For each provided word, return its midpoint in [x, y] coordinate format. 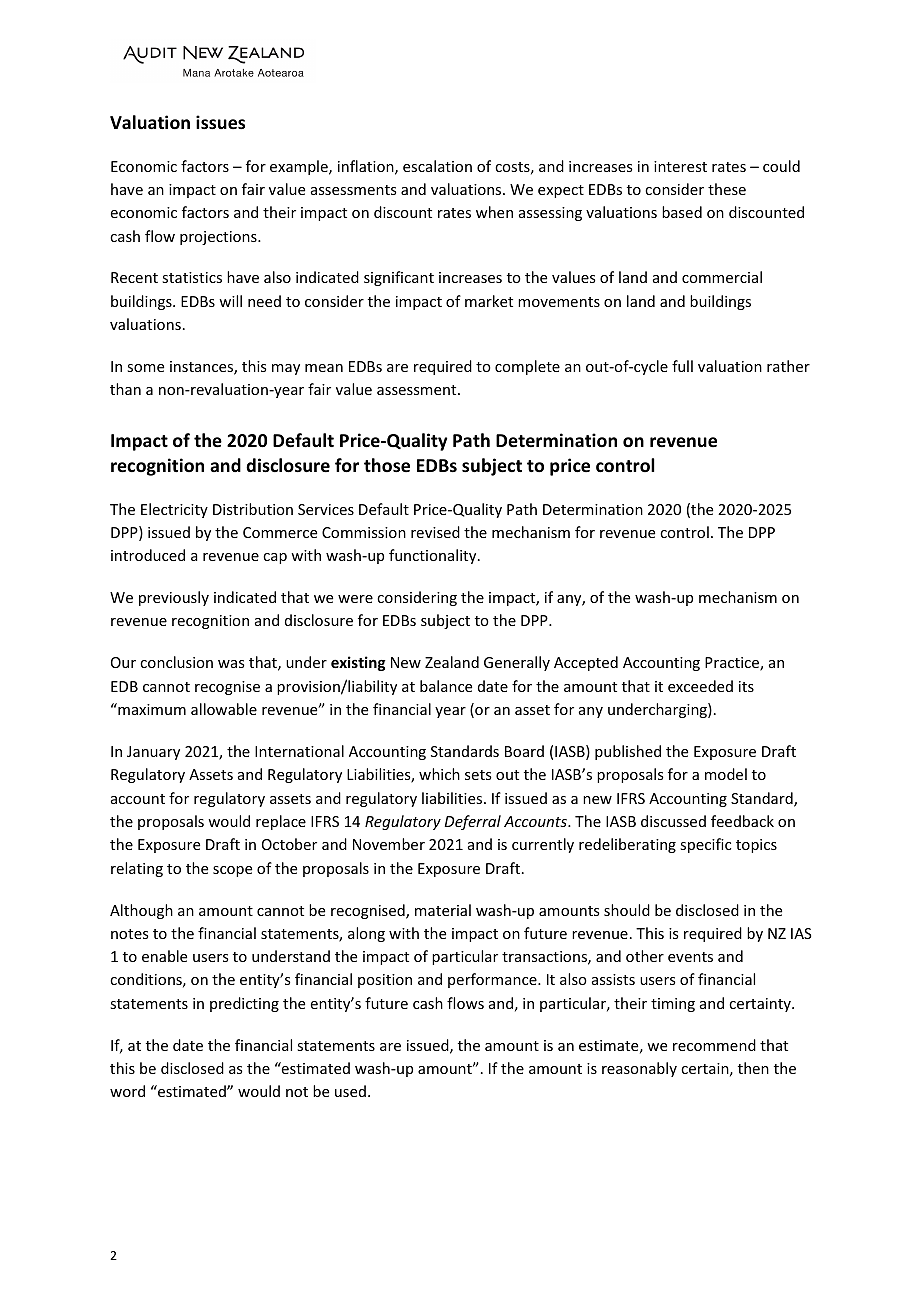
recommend [714, 1045]
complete [527, 367]
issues [220, 122]
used [350, 1091]
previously [174, 598]
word [127, 1091]
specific [705, 845]
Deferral [473, 822]
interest [680, 166]
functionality [434, 556]
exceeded [700, 686]
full [682, 366]
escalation [437, 166]
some [145, 368]
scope [232, 871]
